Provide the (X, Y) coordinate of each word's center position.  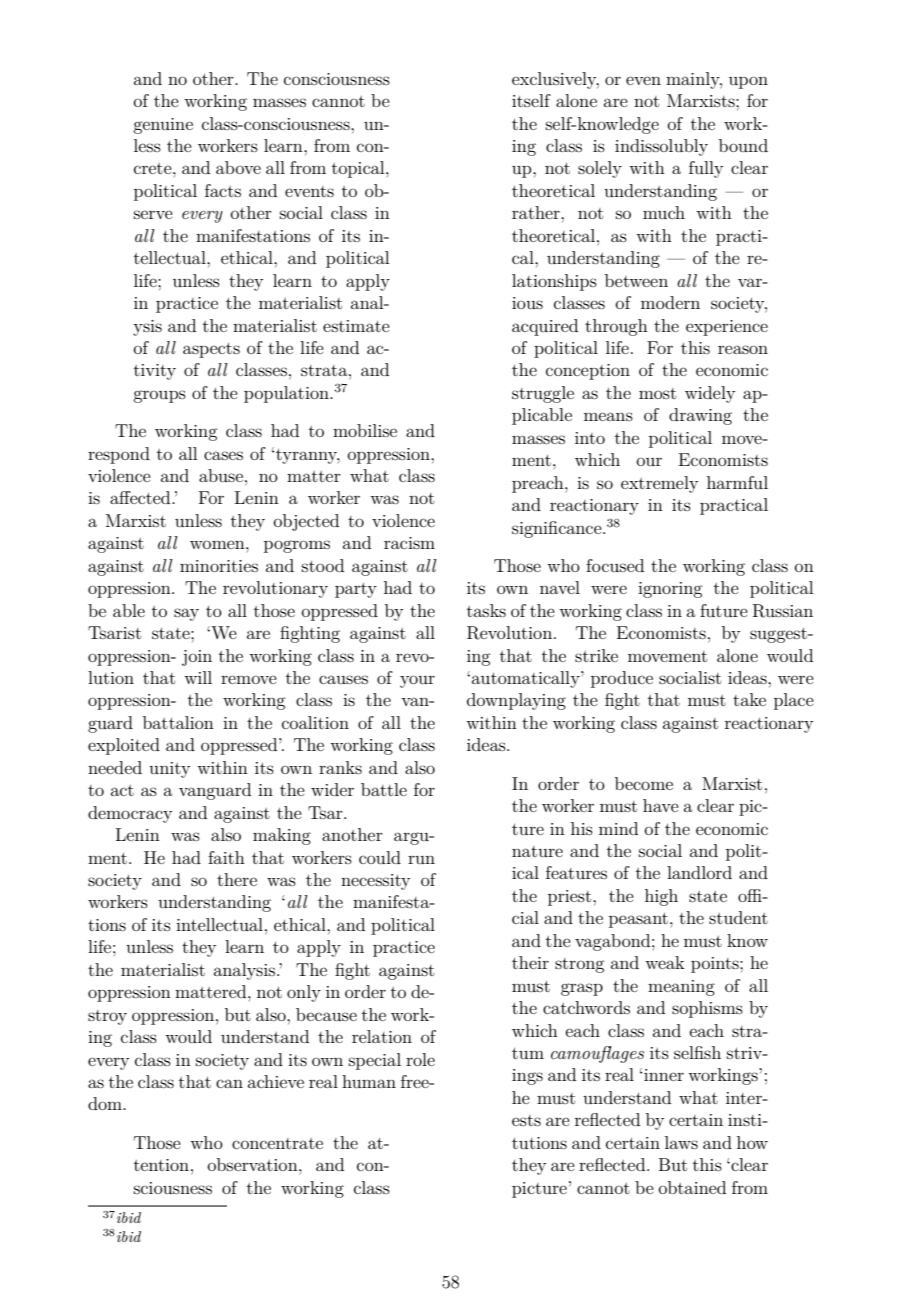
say (186, 614)
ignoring (670, 590)
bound (743, 145)
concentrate (277, 1143)
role (420, 1059)
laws (681, 1142)
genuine (163, 126)
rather (537, 212)
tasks (486, 610)
